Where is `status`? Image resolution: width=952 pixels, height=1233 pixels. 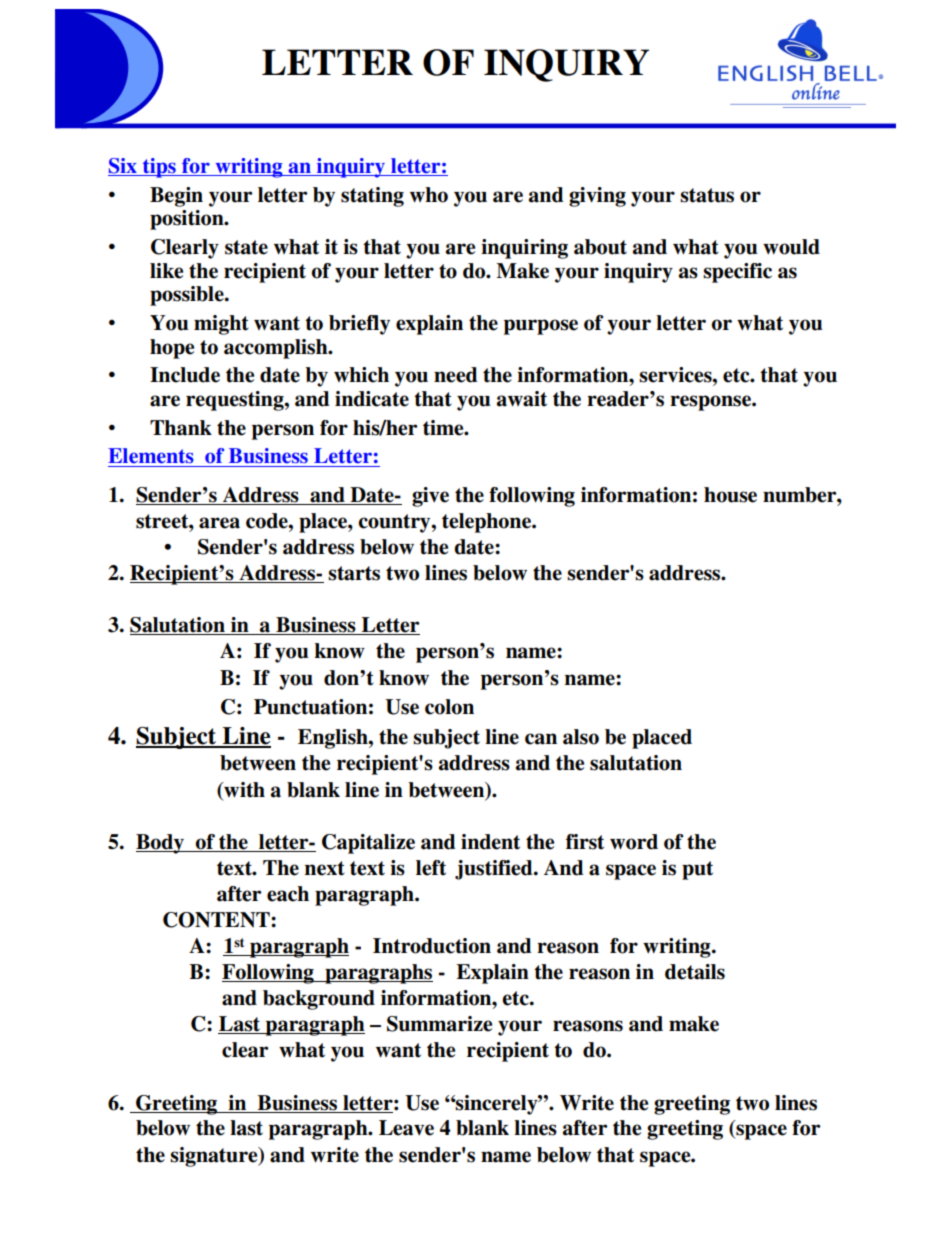
status is located at coordinates (707, 195).
